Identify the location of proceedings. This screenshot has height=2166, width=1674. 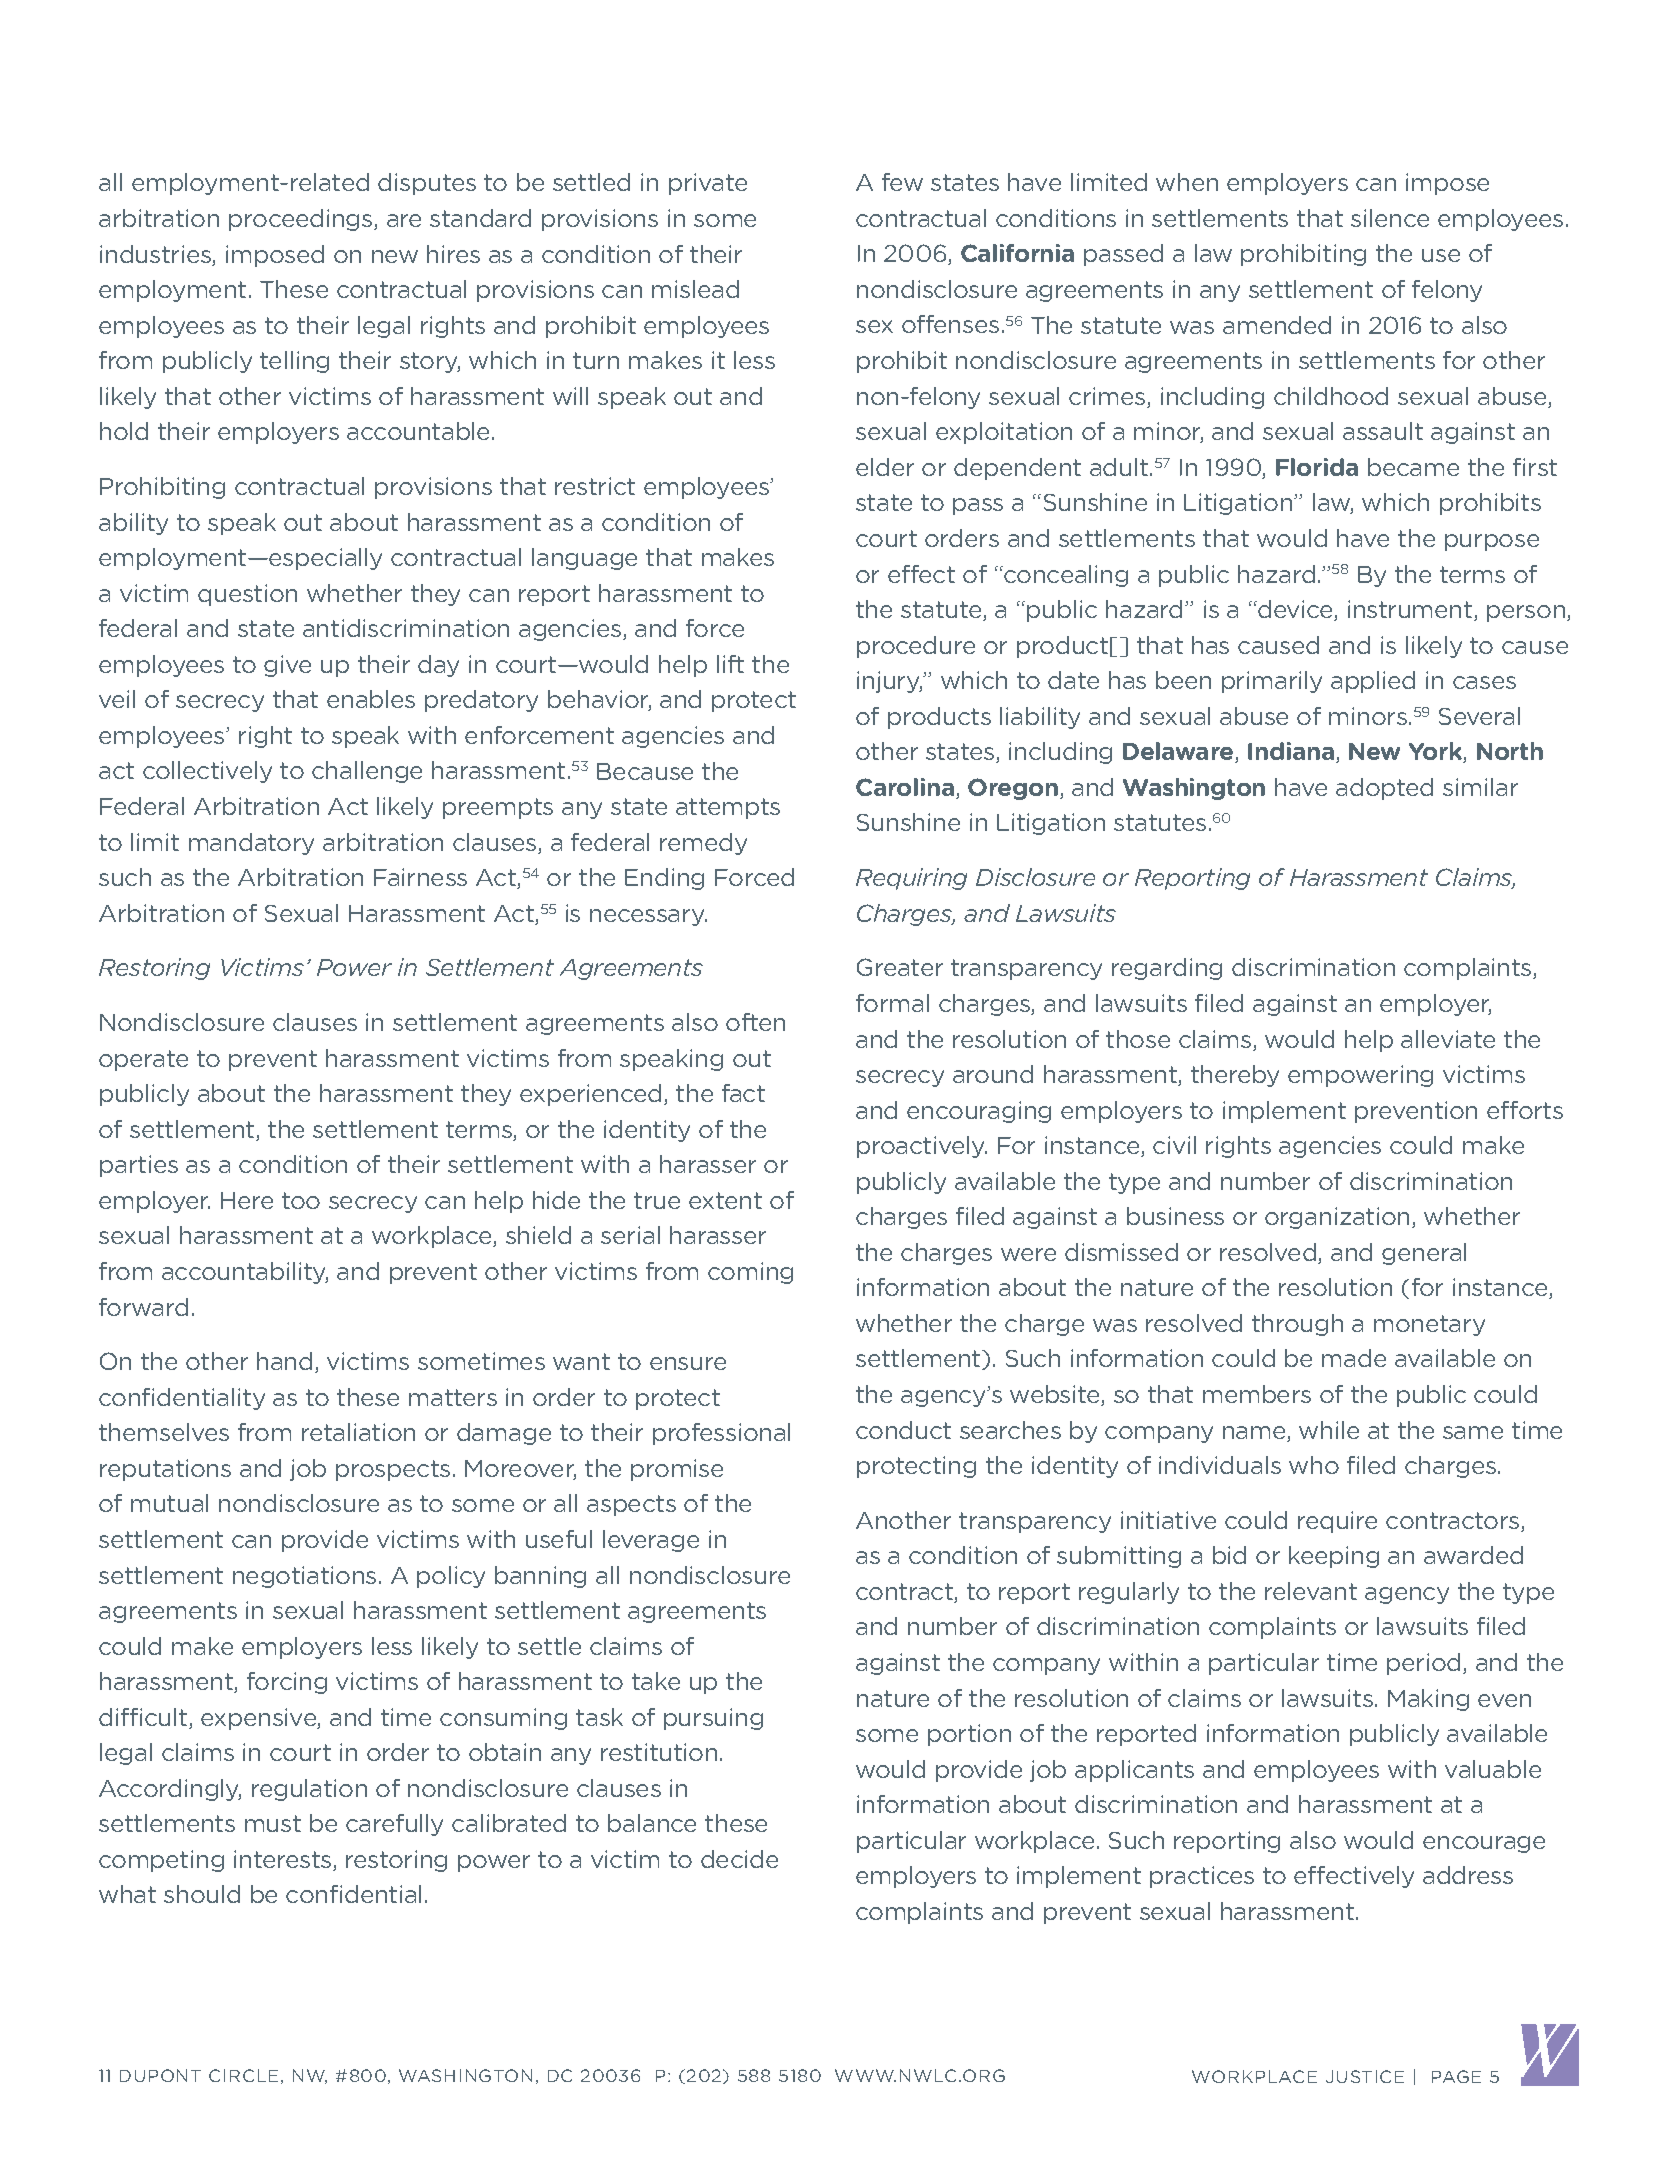
(302, 220).
